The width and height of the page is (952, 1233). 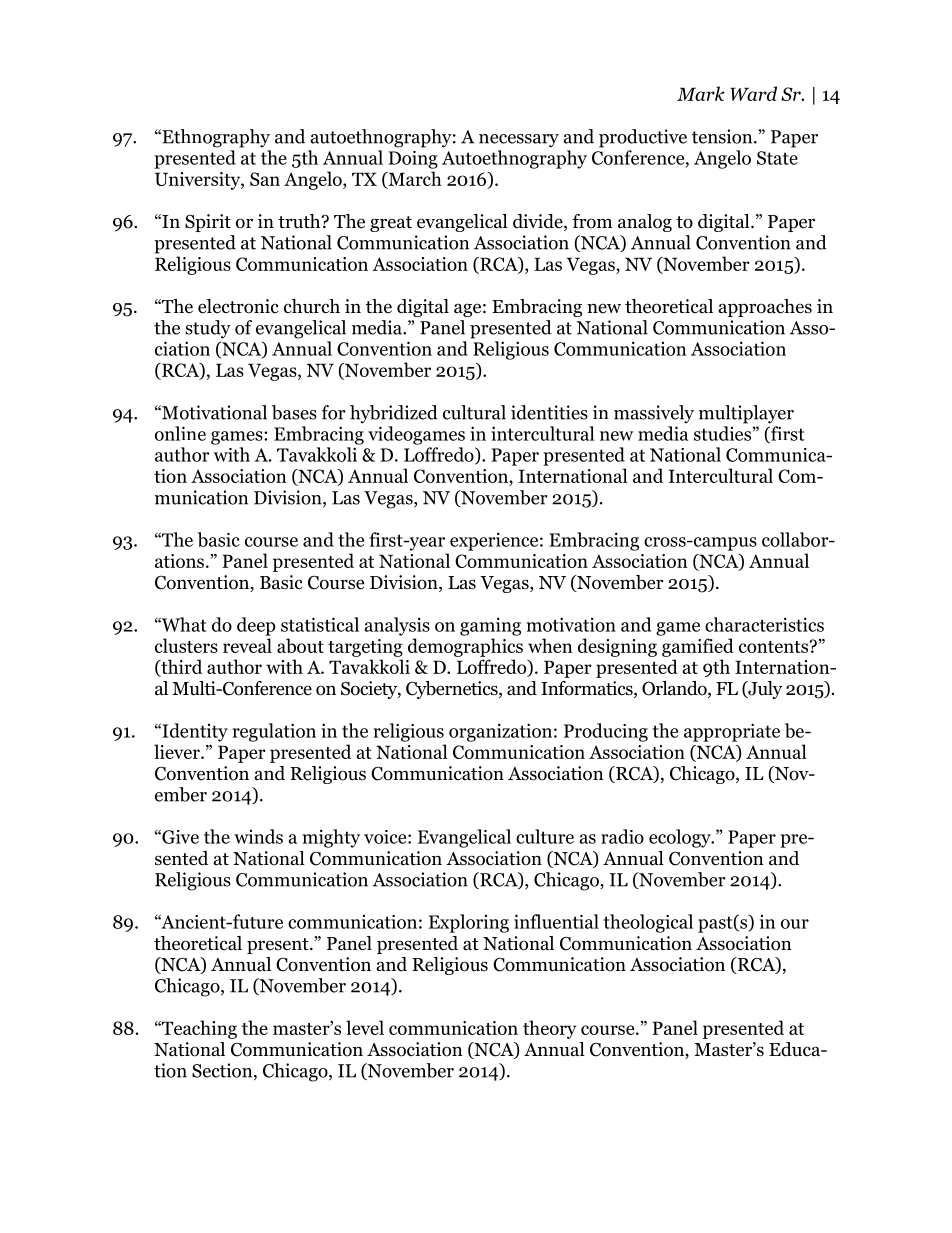 What do you see at coordinates (490, 626) in the page?
I see `gaming` at bounding box center [490, 626].
